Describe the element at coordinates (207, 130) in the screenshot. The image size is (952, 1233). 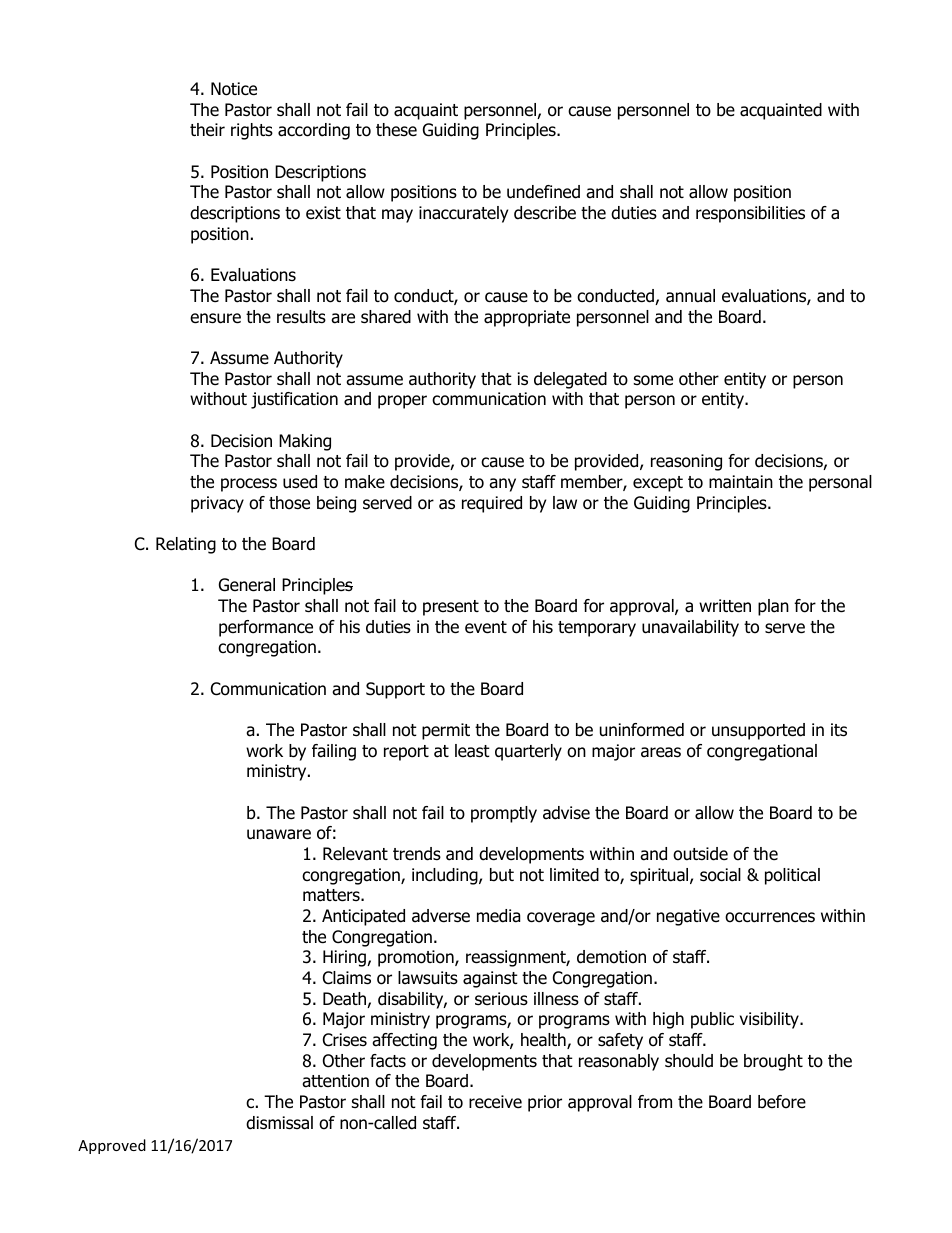
I see `their` at that location.
